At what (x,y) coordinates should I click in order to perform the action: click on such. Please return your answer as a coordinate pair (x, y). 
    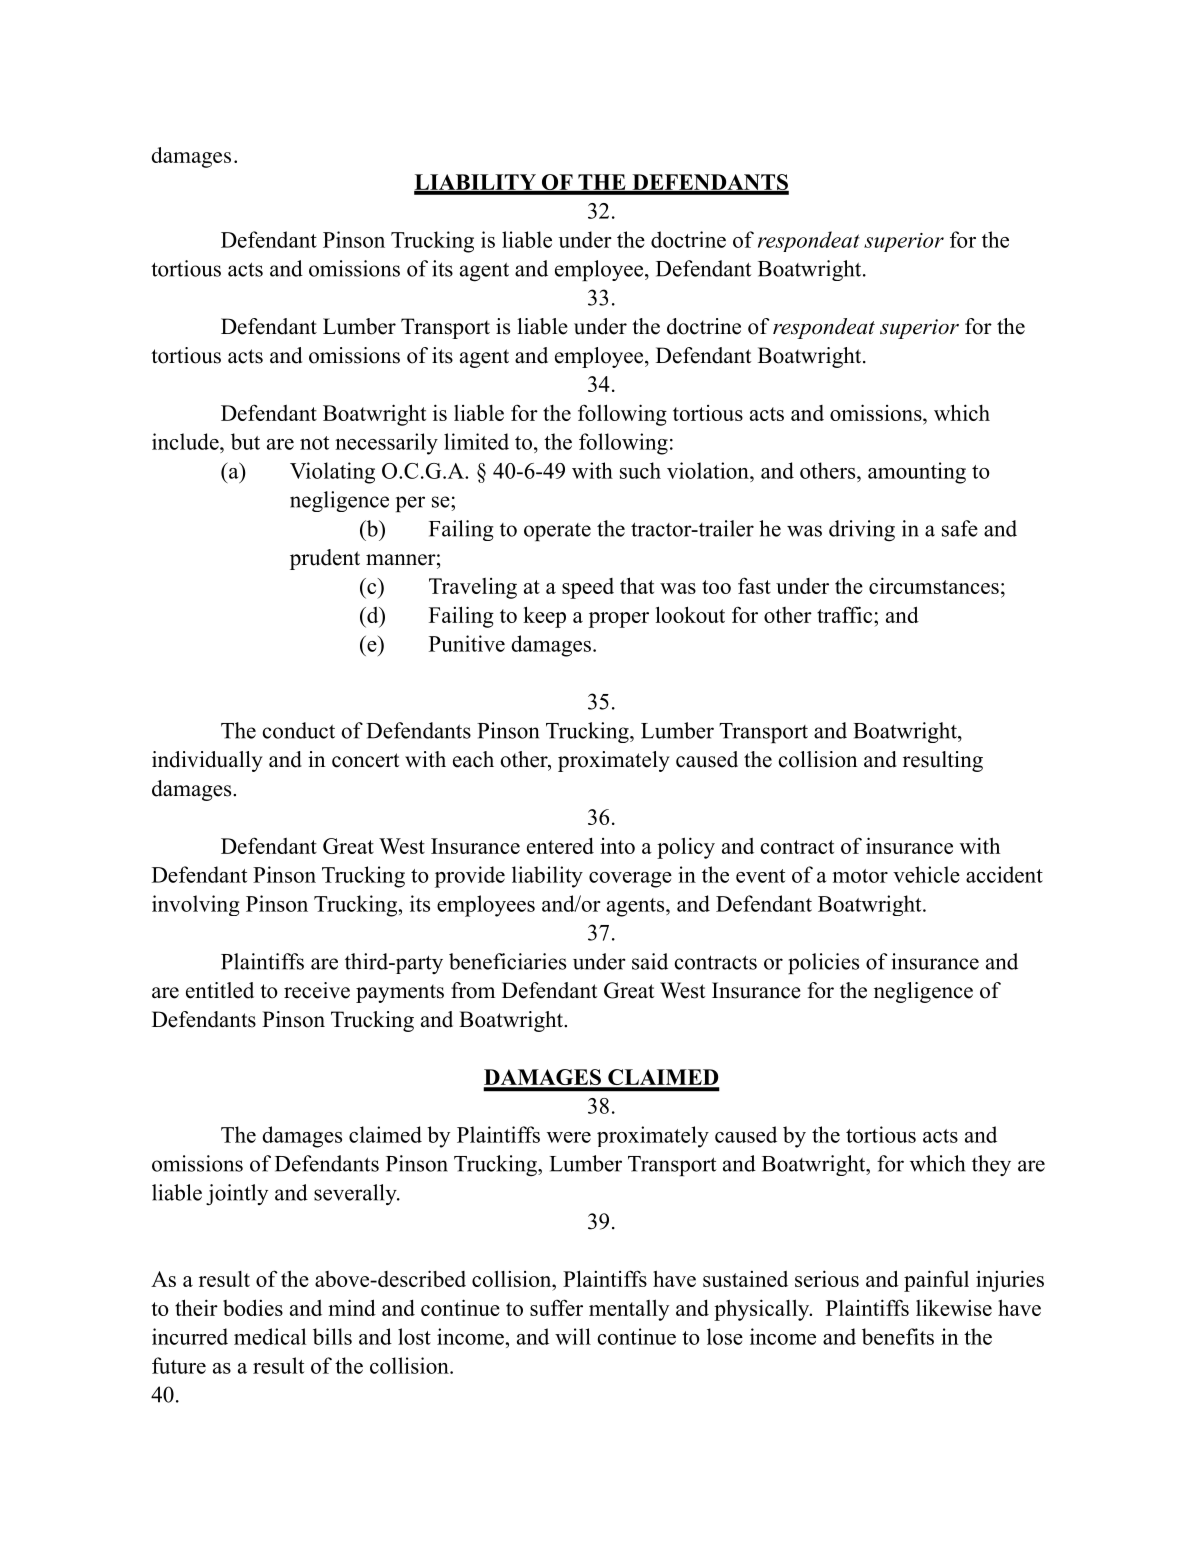
    Looking at the image, I should click on (640, 470).
